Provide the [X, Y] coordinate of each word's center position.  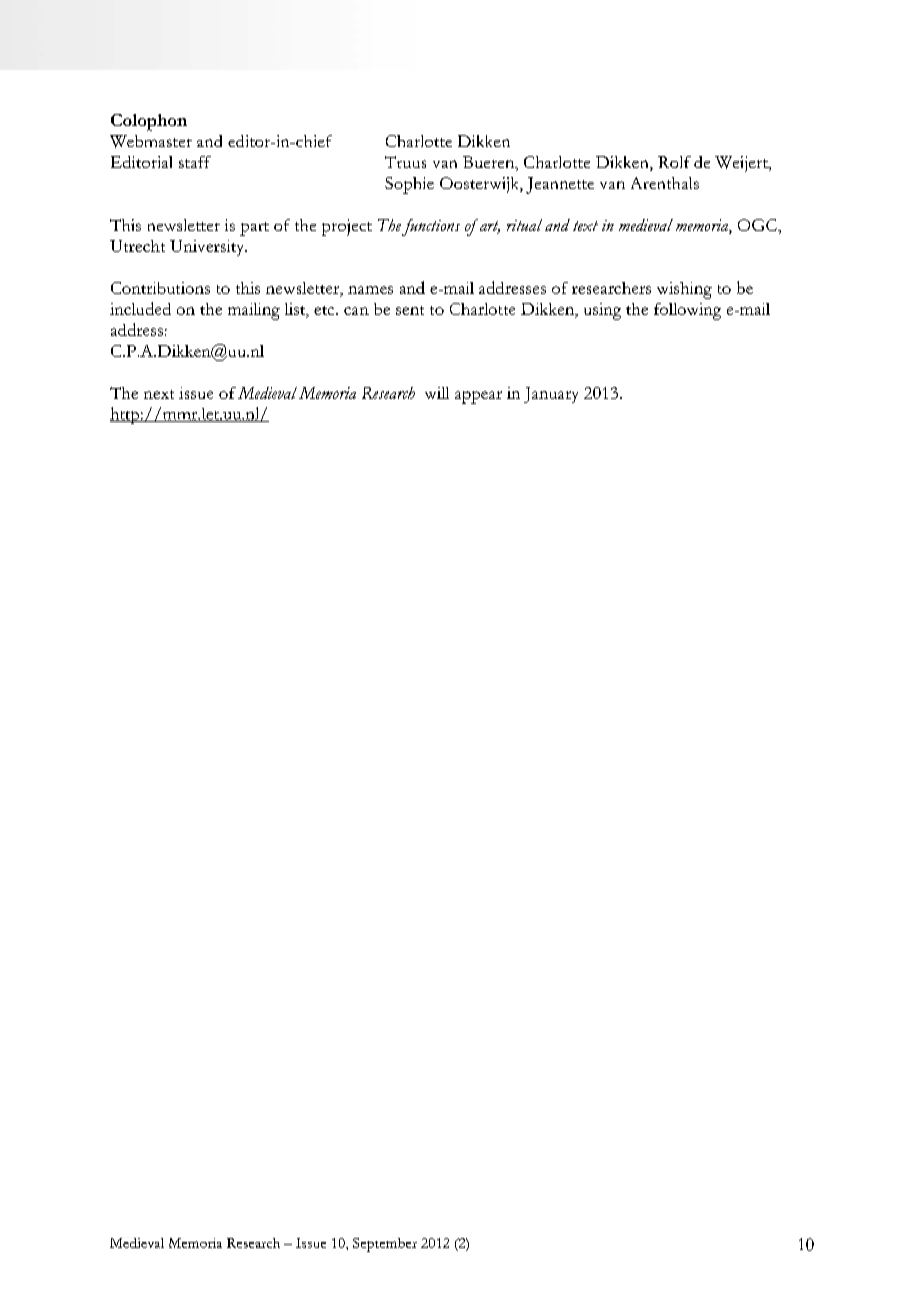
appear [478, 397]
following [687, 311]
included [140, 308]
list [296, 310]
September [385, 1245]
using [602, 311]
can [356, 311]
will [437, 393]
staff [195, 162]
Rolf [674, 162]
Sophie [409, 185]
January [551, 395]
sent [410, 310]
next [159, 394]
